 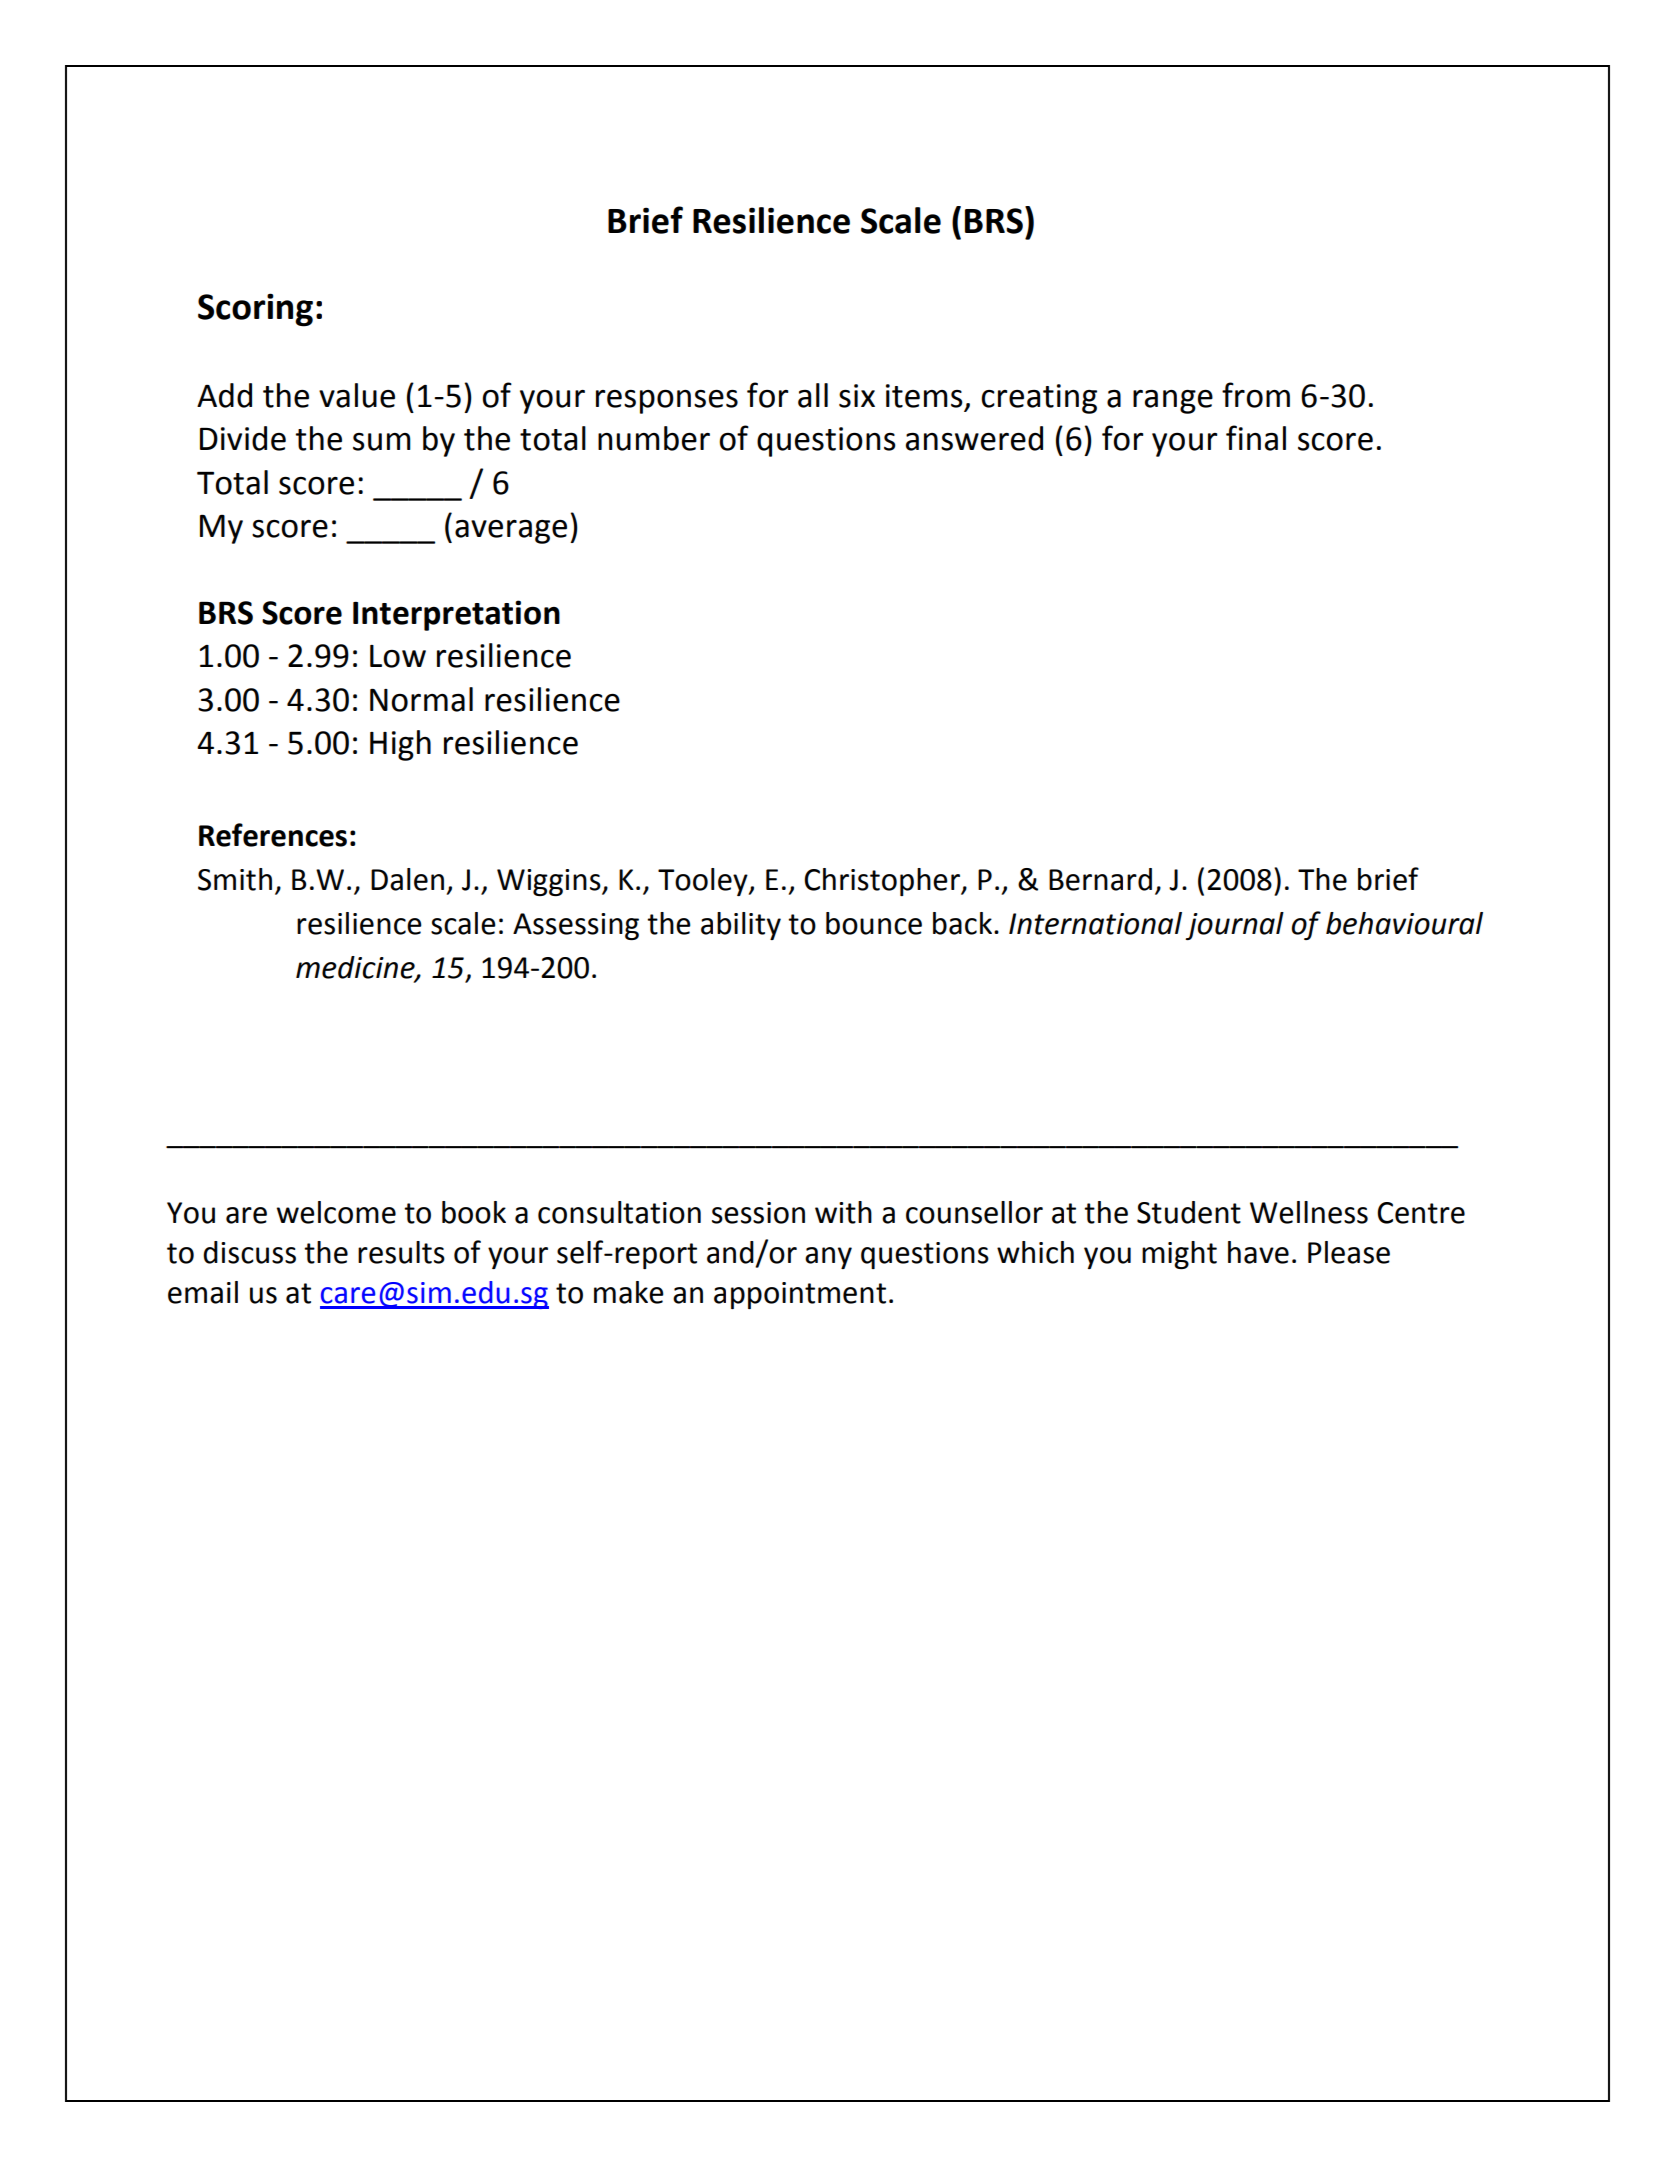 I want to click on from, so click(x=1256, y=395).
